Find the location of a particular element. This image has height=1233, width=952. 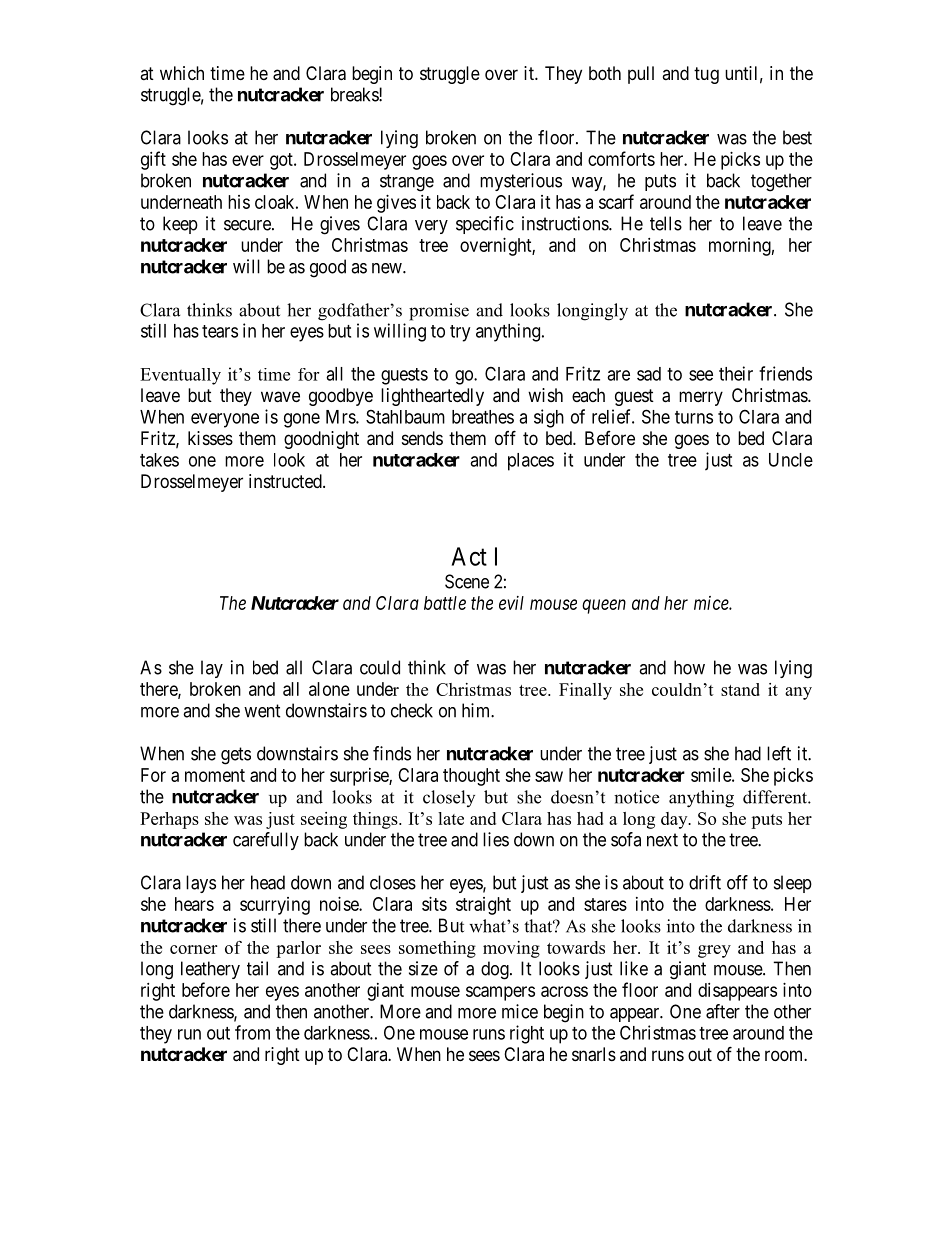

after is located at coordinates (723, 1011).
